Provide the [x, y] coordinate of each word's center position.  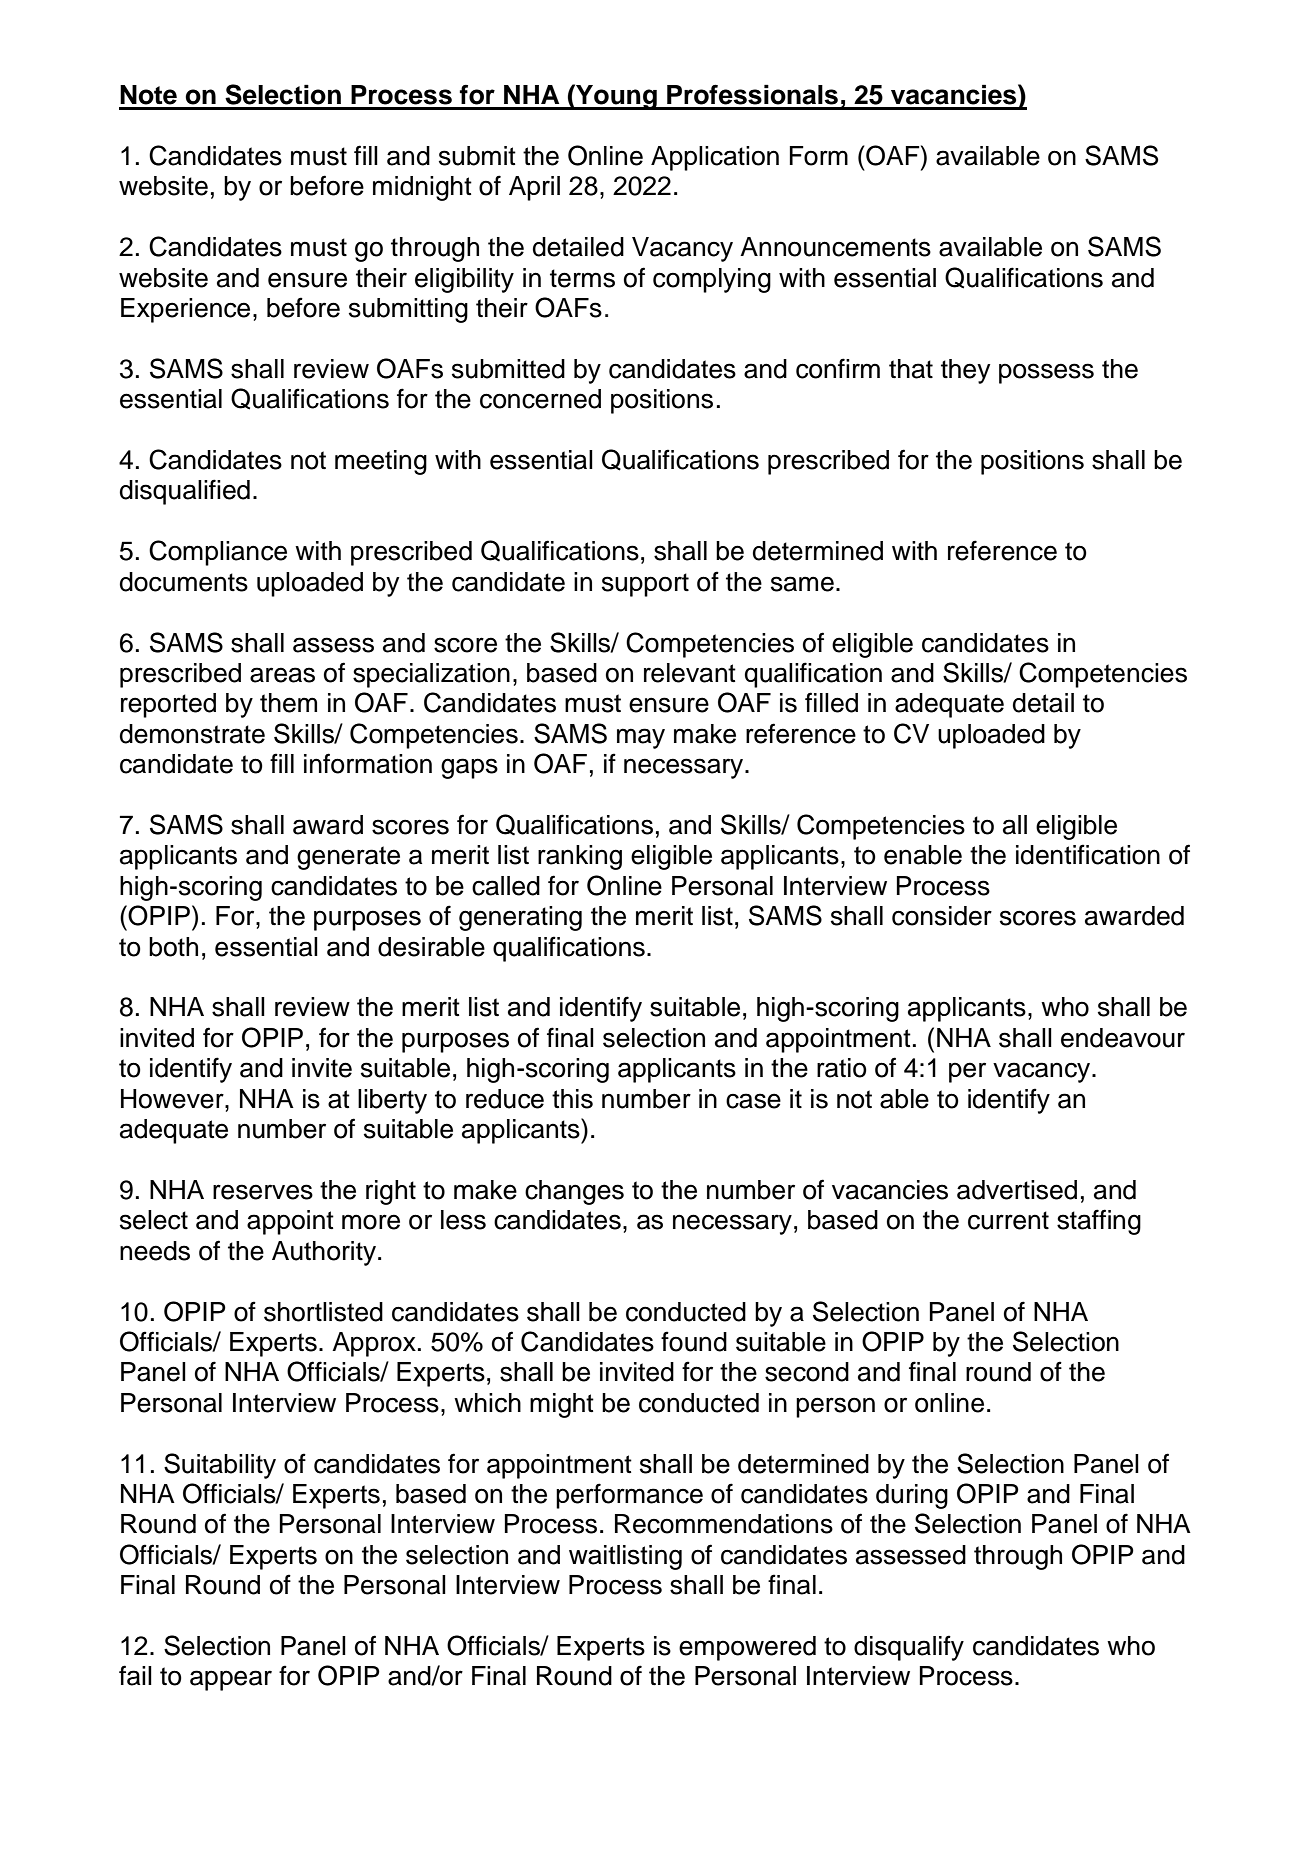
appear [231, 1680]
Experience [185, 310]
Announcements [835, 247]
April [534, 188]
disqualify [909, 1648]
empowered [747, 1648]
